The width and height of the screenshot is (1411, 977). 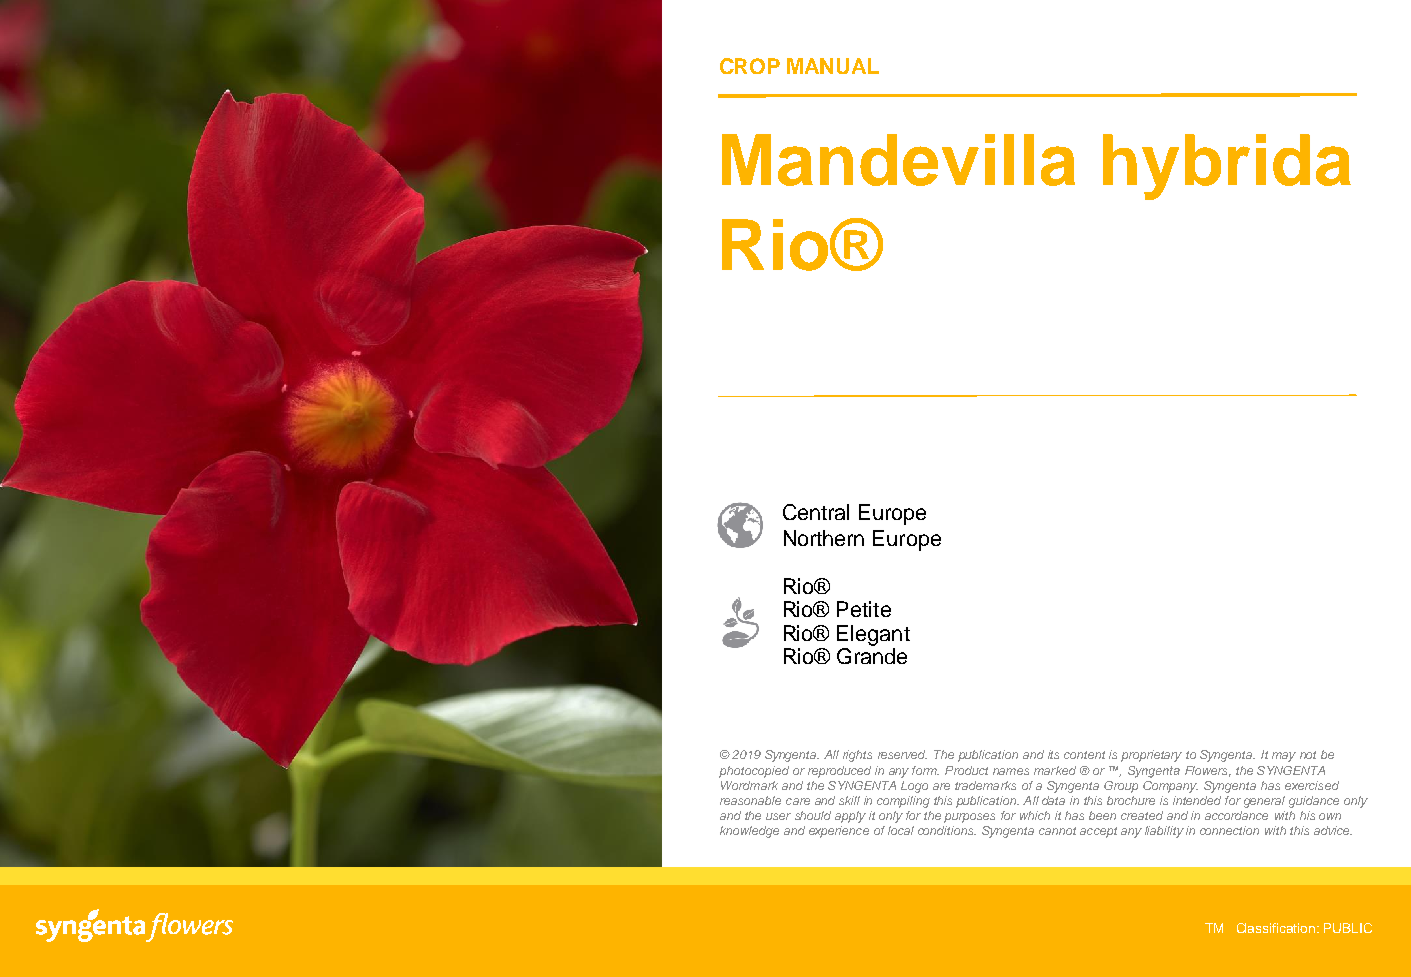 I want to click on Elegant, so click(x=873, y=635).
